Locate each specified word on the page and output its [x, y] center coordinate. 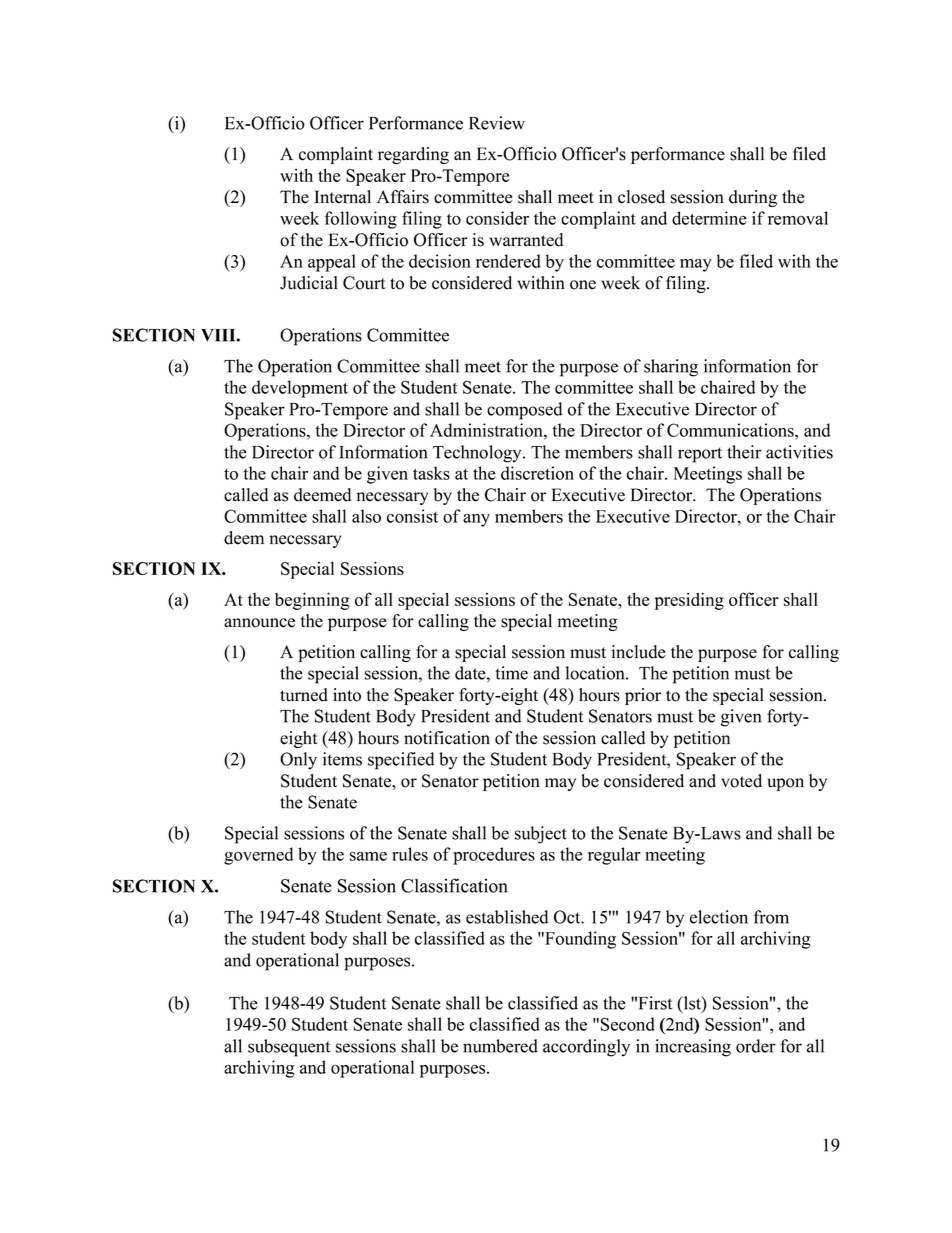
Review [497, 123]
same [368, 856]
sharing [671, 368]
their [744, 452]
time [512, 673]
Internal [343, 197]
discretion [537, 473]
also [366, 516]
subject [541, 835]
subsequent [289, 1048]
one [583, 285]
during [753, 198]
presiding [689, 601]
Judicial [309, 283]
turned [304, 695]
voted [741, 781]
